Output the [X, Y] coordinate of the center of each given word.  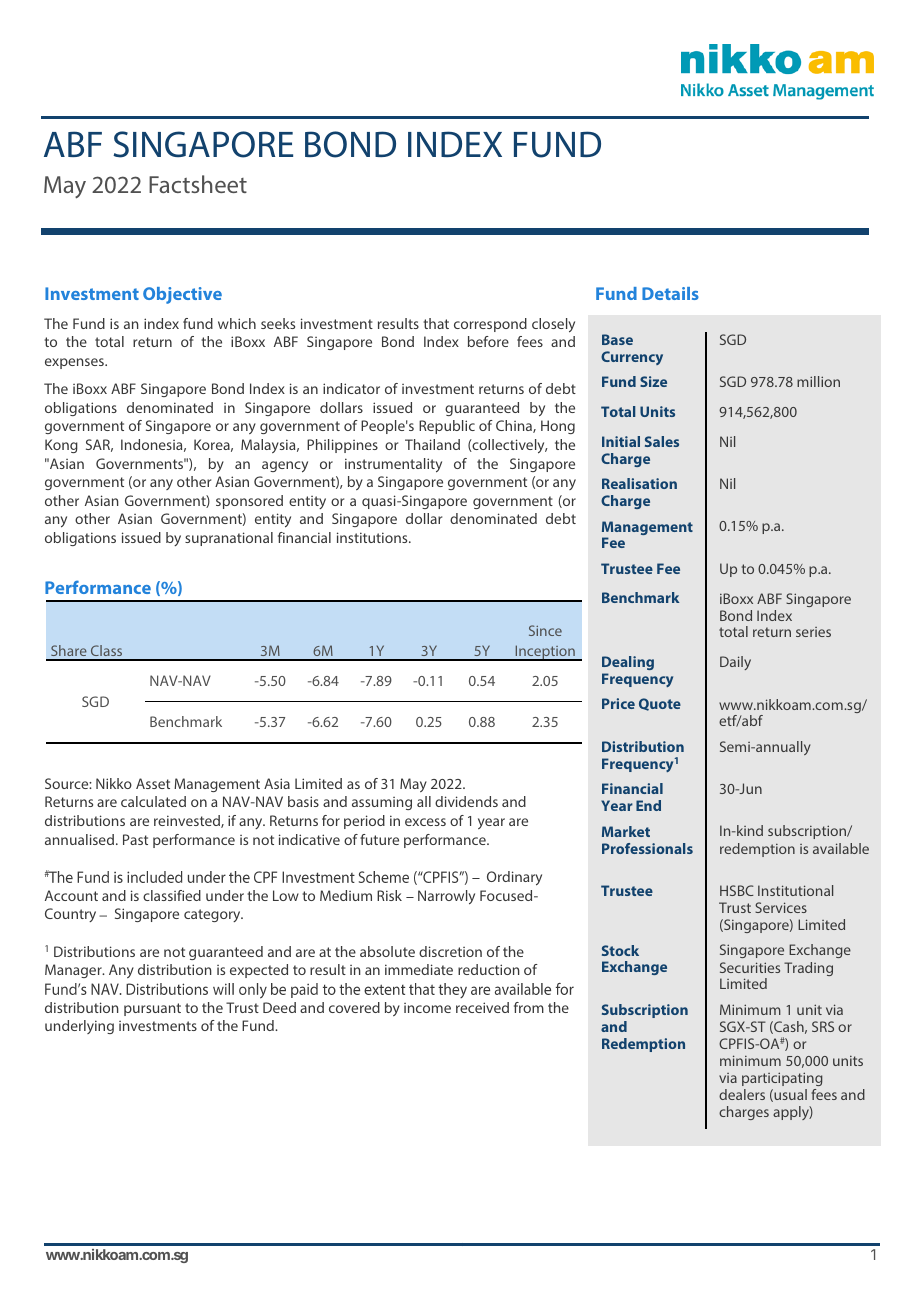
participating [782, 1079]
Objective [182, 295]
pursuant [152, 1009]
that [436, 323]
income [427, 1008]
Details [670, 293]
